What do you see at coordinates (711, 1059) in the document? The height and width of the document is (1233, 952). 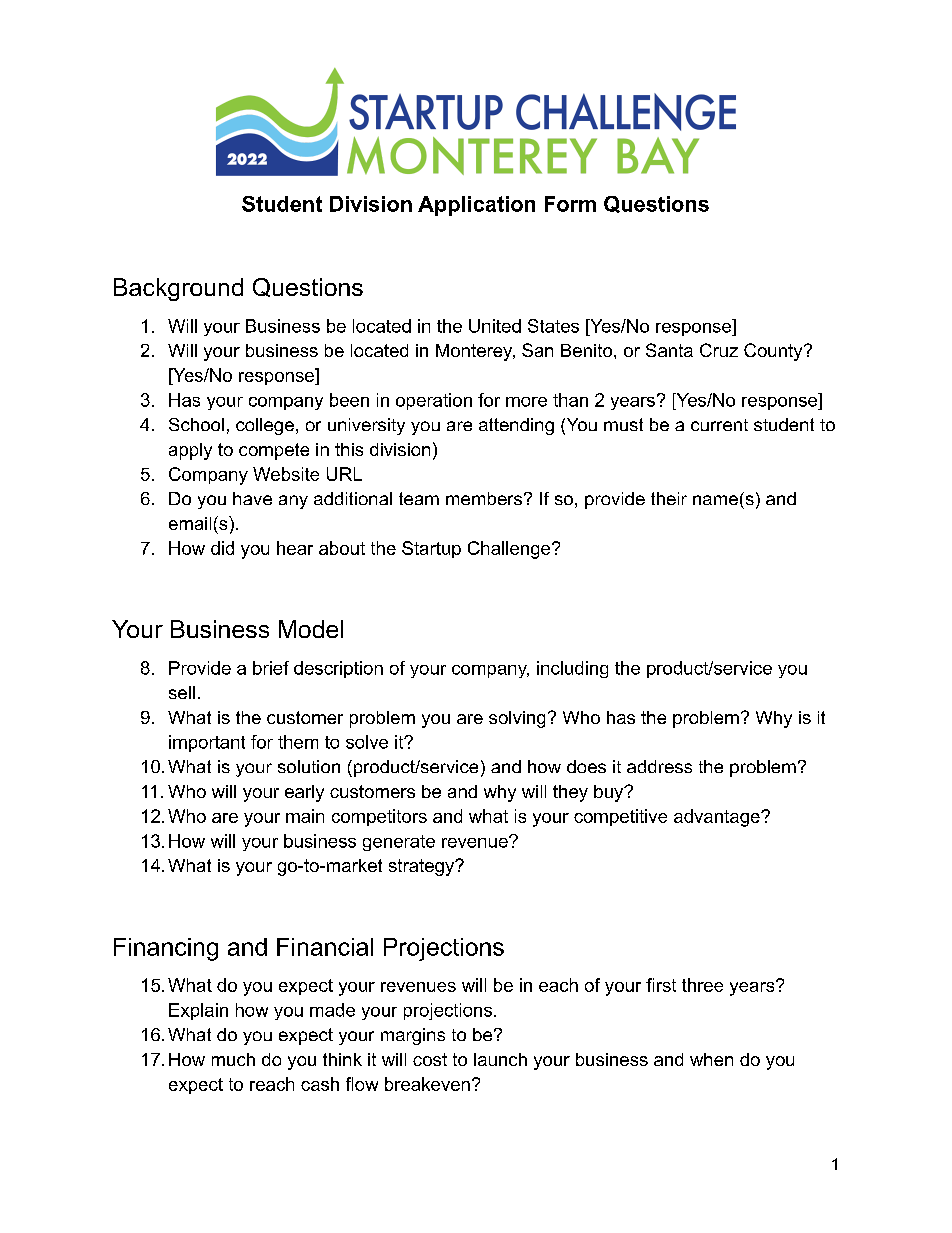 I see `when` at bounding box center [711, 1059].
